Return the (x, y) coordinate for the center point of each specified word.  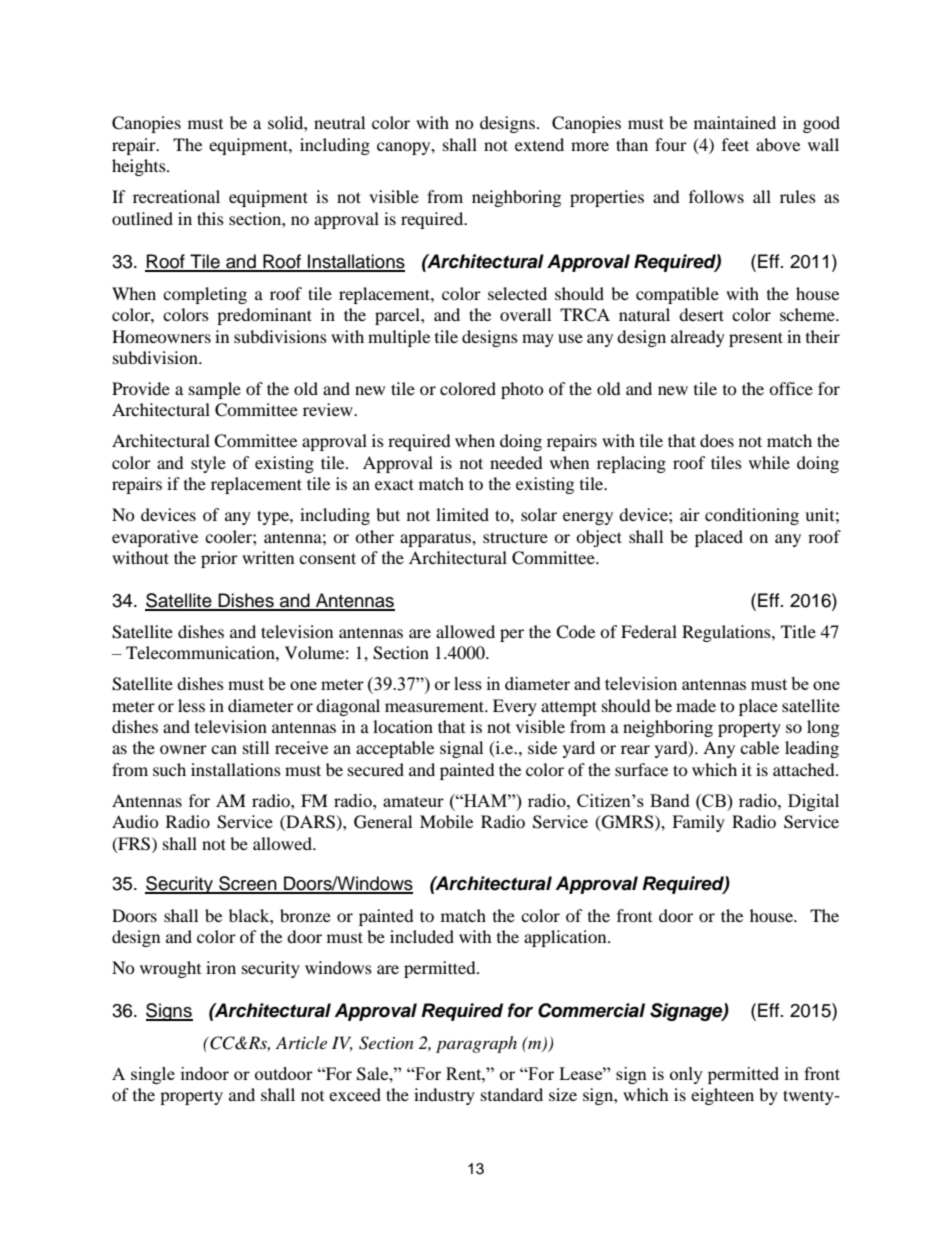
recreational (176, 196)
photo (522, 390)
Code (575, 632)
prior (219, 559)
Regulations (727, 633)
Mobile (446, 821)
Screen (248, 884)
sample (215, 390)
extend (539, 144)
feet (735, 144)
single (153, 1075)
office (791, 388)
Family (698, 823)
